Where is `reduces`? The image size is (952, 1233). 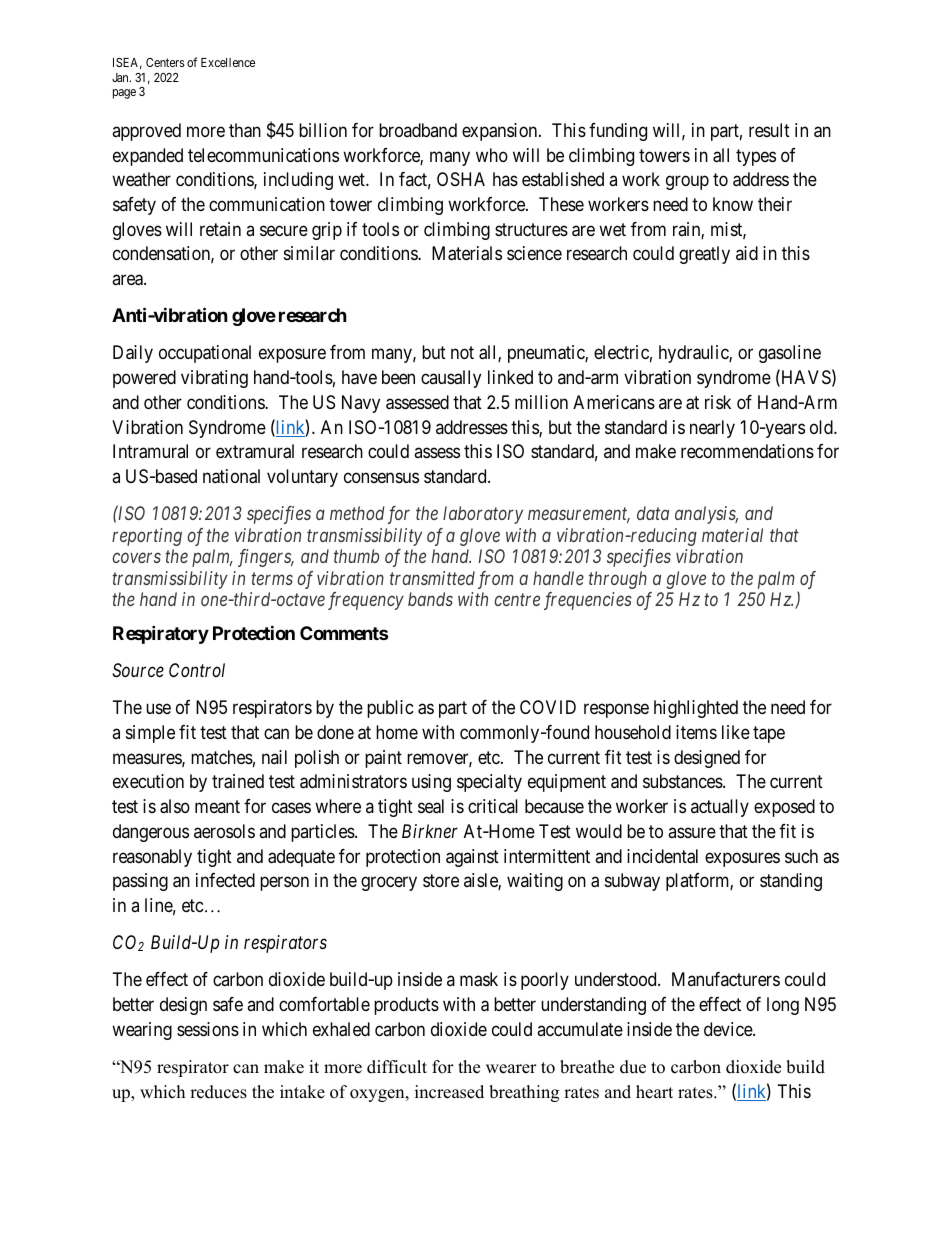
reduces is located at coordinates (218, 1092).
